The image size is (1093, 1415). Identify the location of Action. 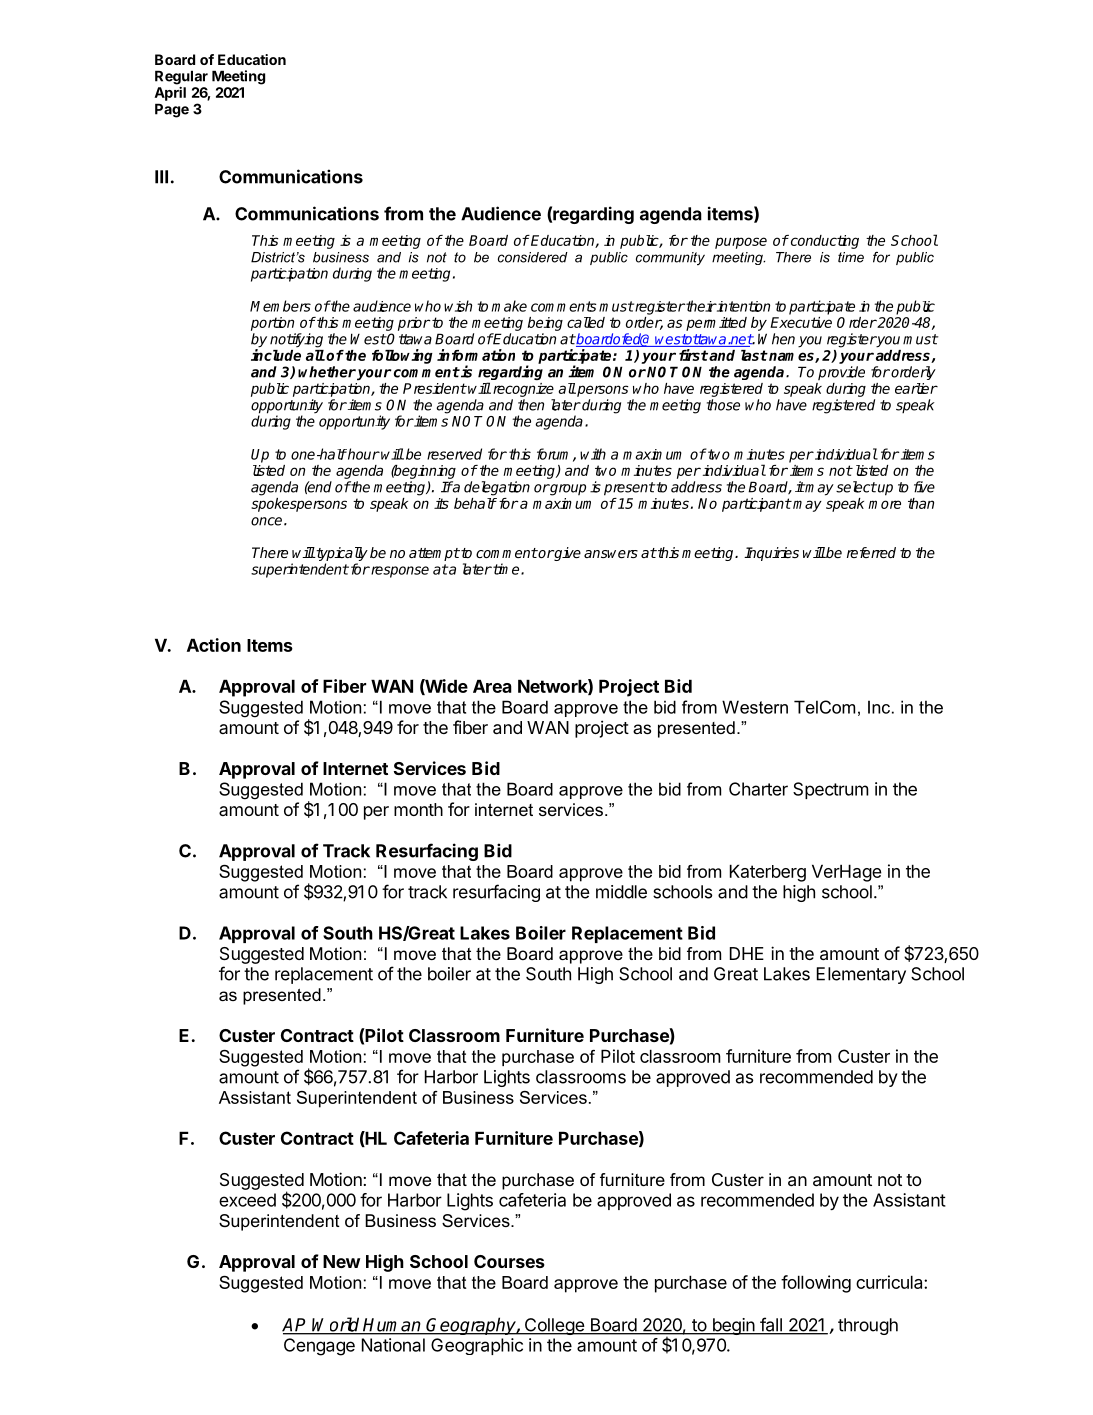
(214, 645).
